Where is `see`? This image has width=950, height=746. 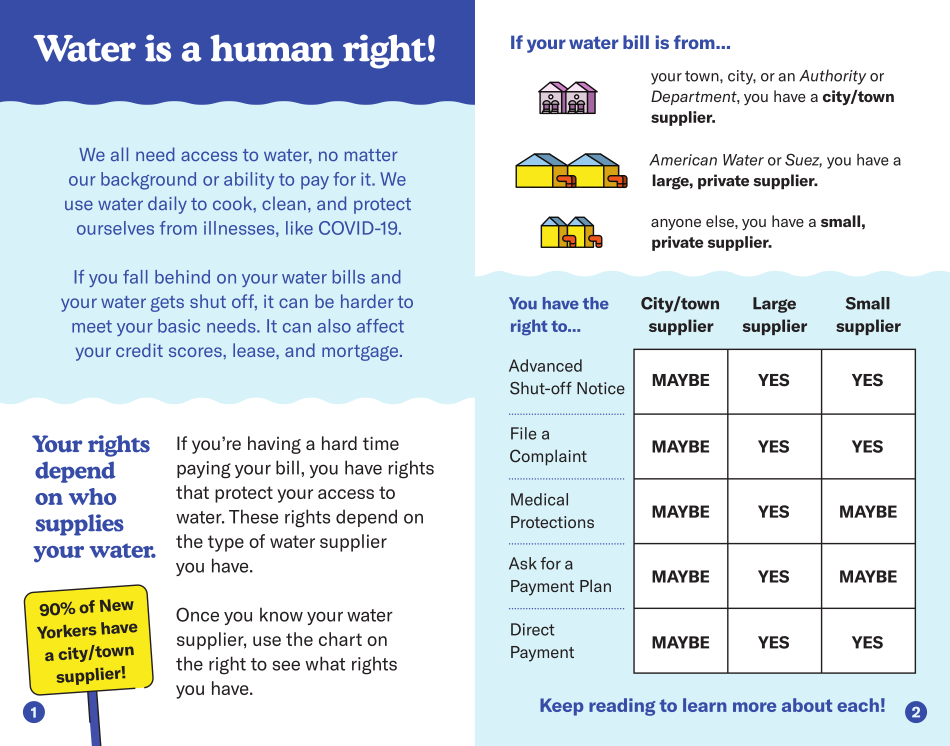
see is located at coordinates (286, 665).
